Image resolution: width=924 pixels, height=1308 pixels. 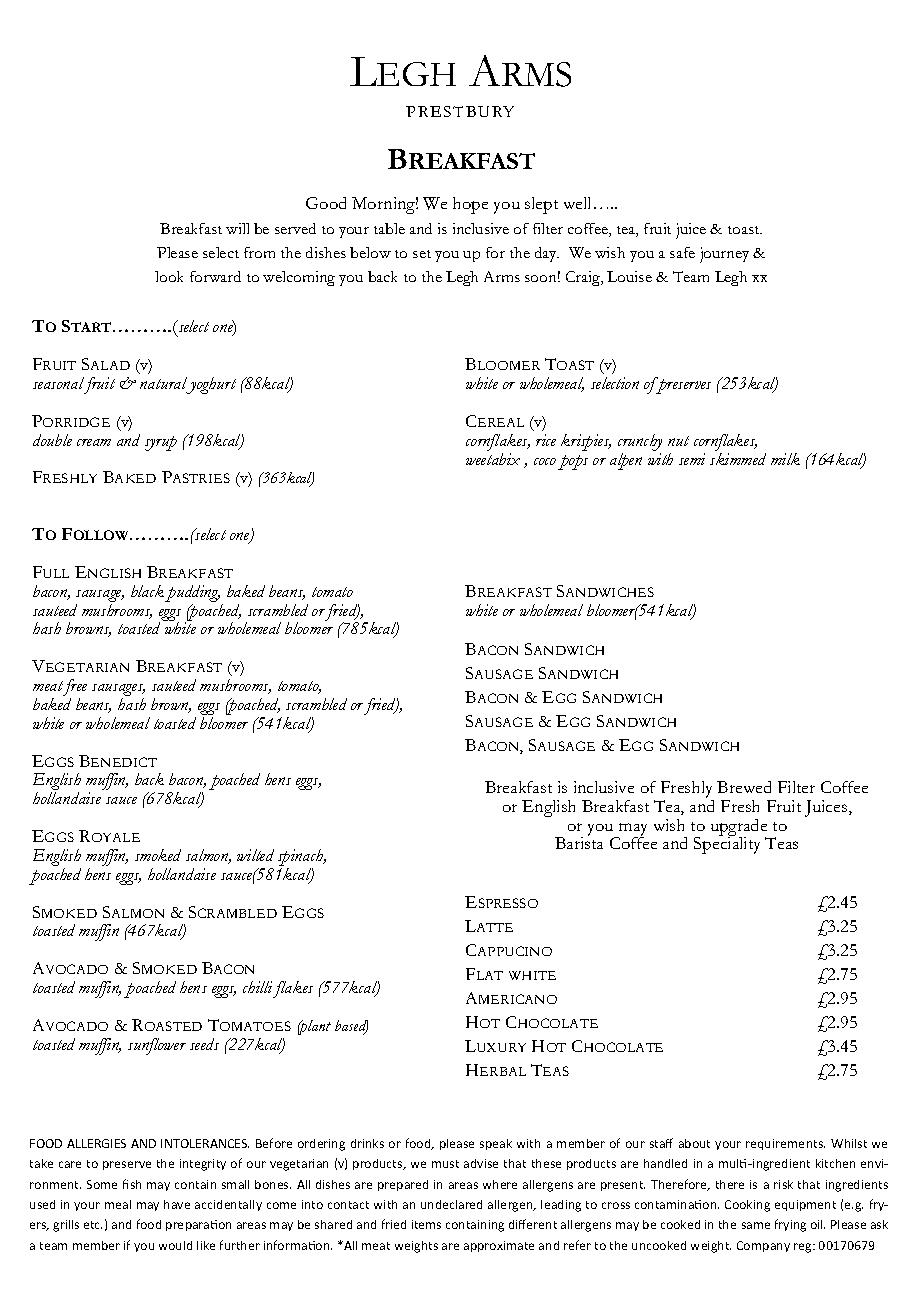 I want to click on look, so click(x=169, y=276).
